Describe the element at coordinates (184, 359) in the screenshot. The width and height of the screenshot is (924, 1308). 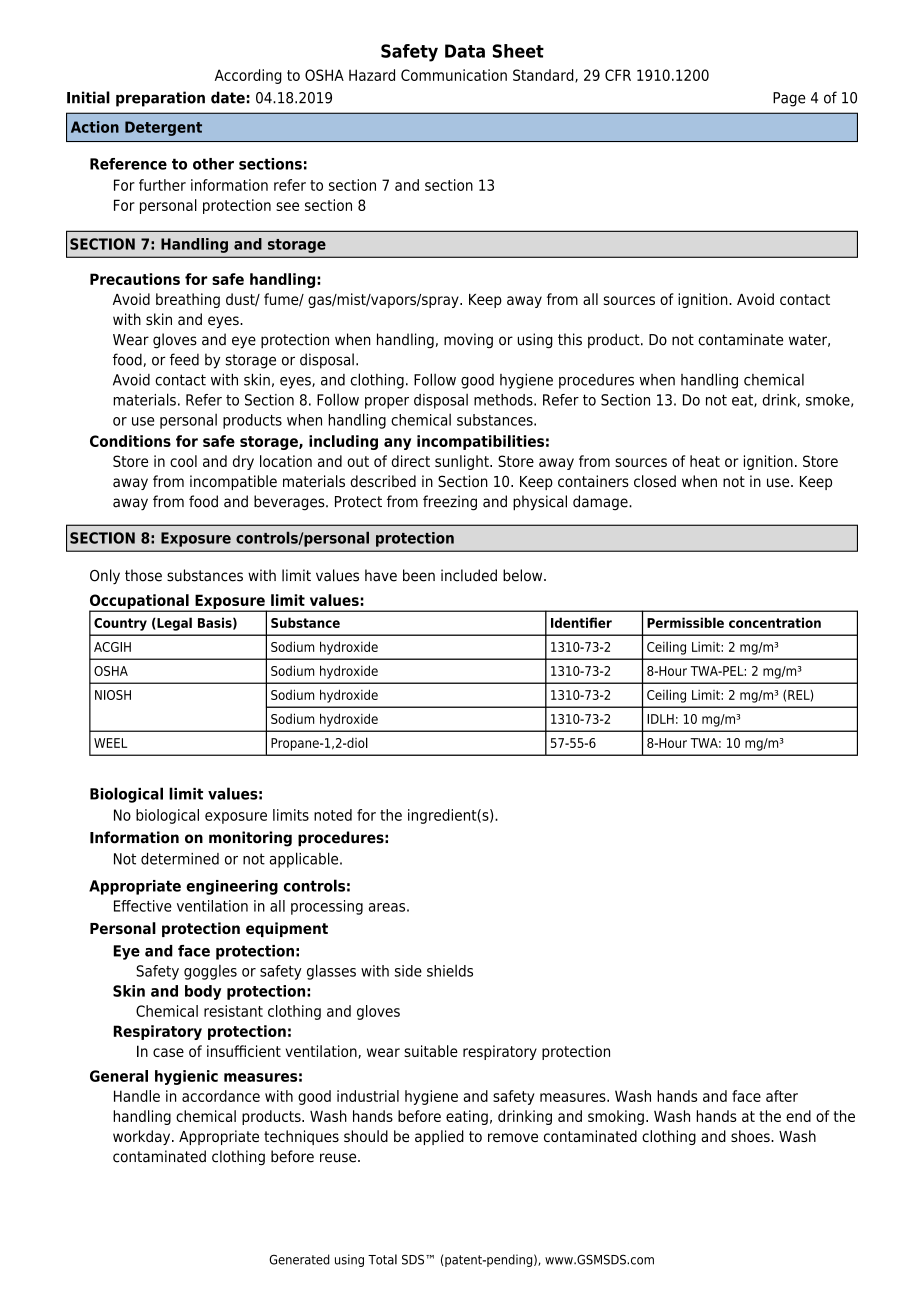
I see `feed` at that location.
